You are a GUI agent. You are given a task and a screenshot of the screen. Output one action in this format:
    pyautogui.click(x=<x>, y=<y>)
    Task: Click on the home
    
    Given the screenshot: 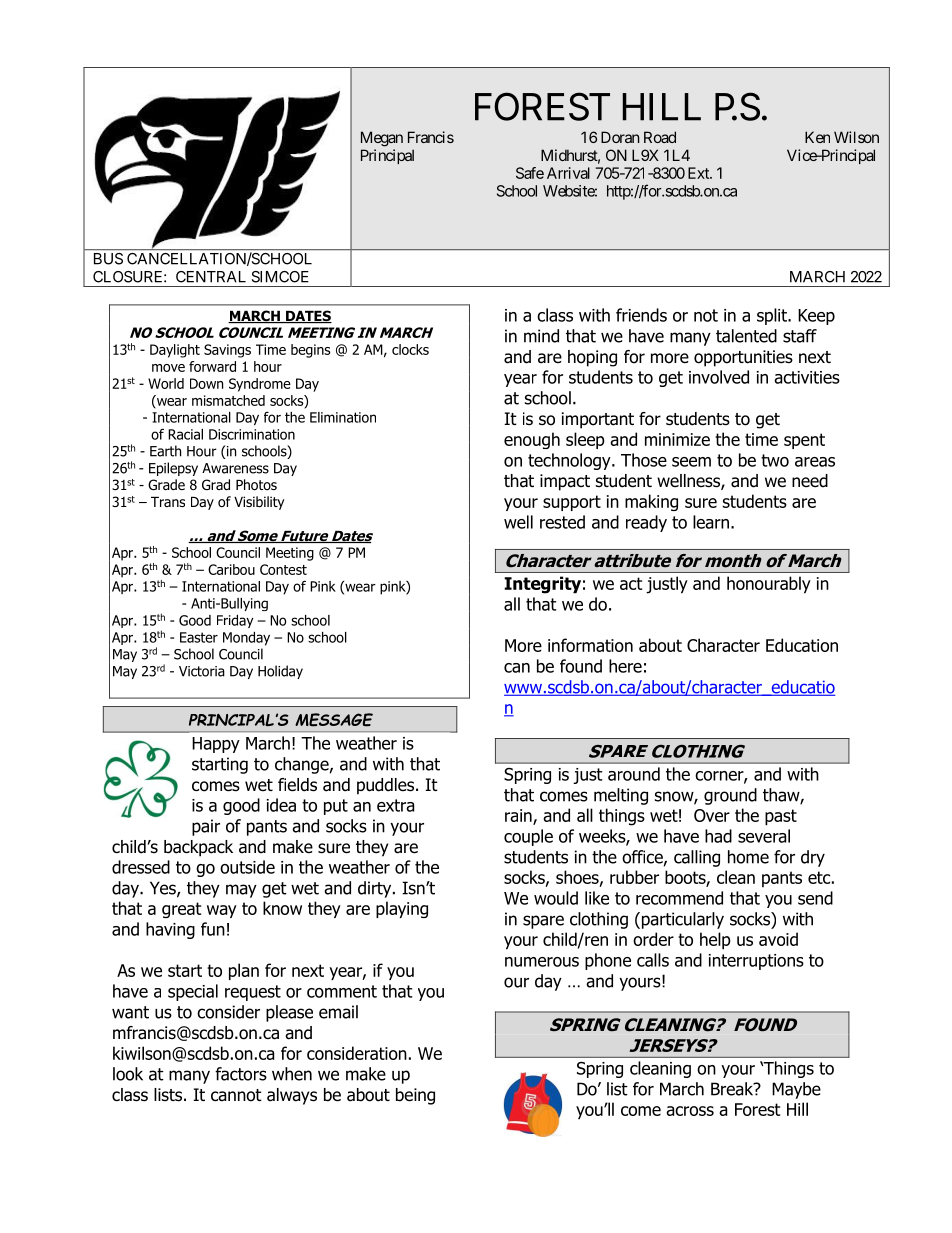 What is the action you would take?
    pyautogui.click(x=748, y=857)
